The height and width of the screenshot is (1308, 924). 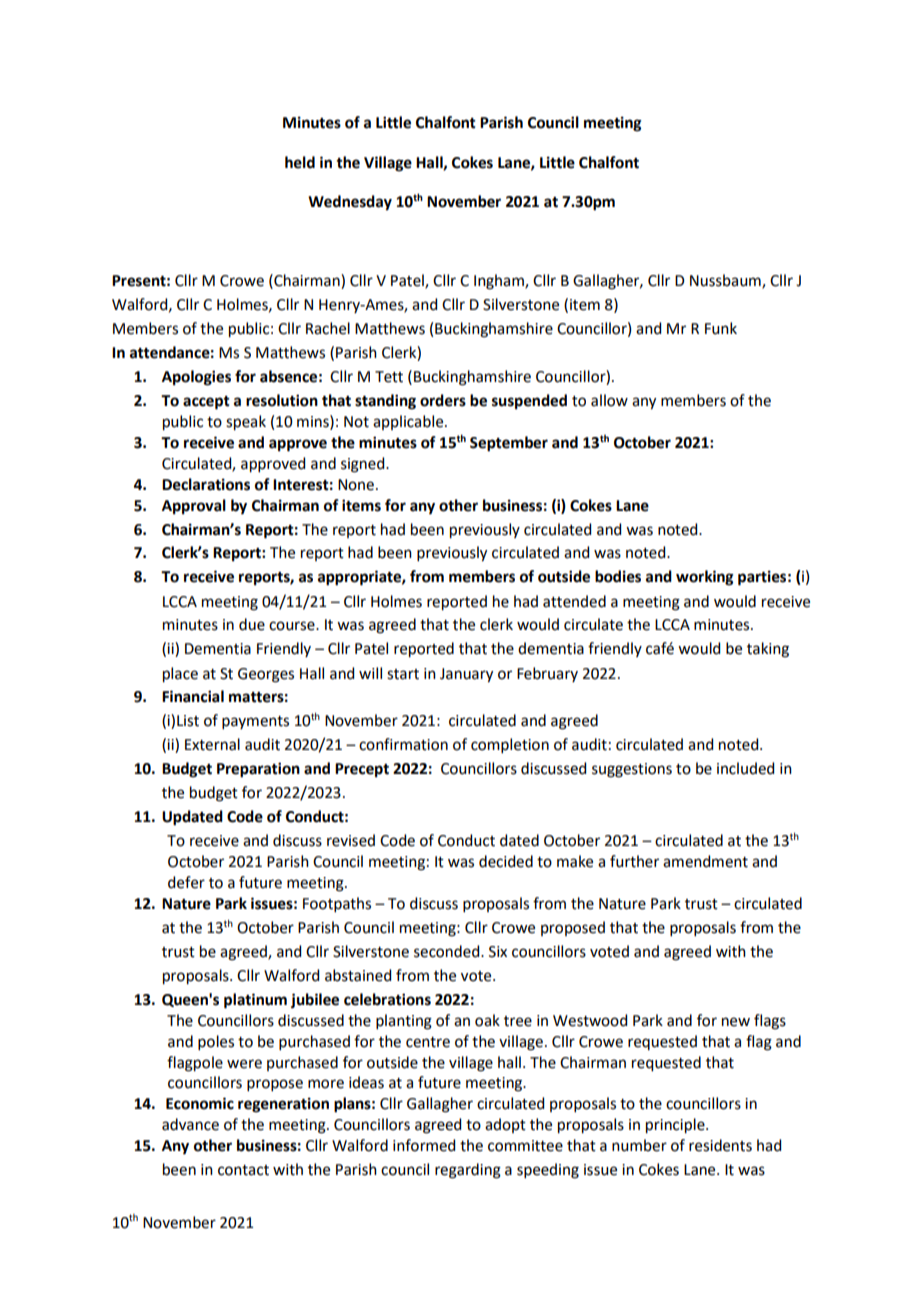 I want to click on orders, so click(x=443, y=400).
